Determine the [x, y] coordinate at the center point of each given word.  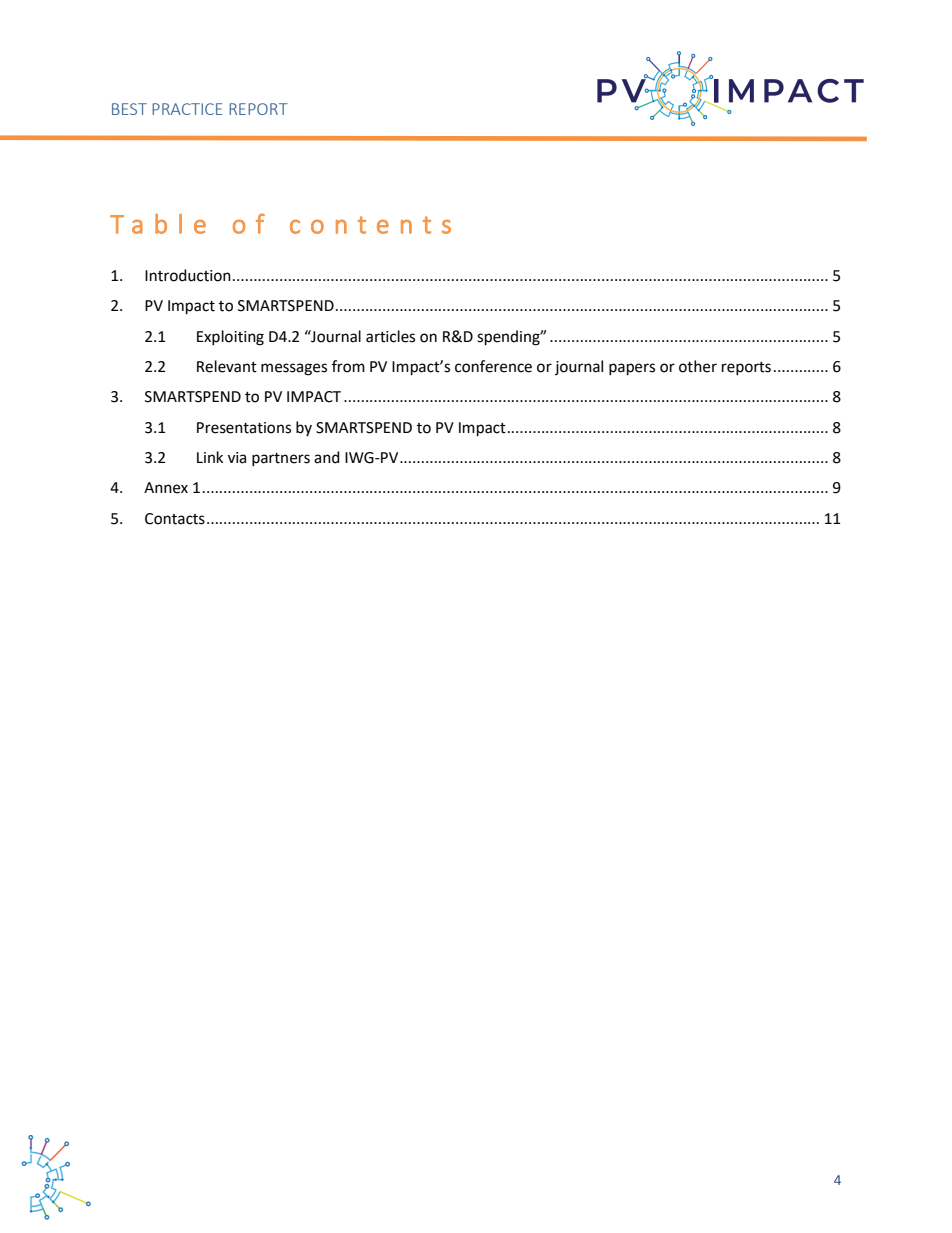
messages [294, 369]
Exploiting [230, 338]
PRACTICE [187, 109]
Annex [166, 488]
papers [632, 369]
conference [493, 366]
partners [281, 459]
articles [390, 336]
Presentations [244, 428]
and [327, 457]
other [698, 366]
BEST [129, 109]
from [348, 366]
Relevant [227, 366]
